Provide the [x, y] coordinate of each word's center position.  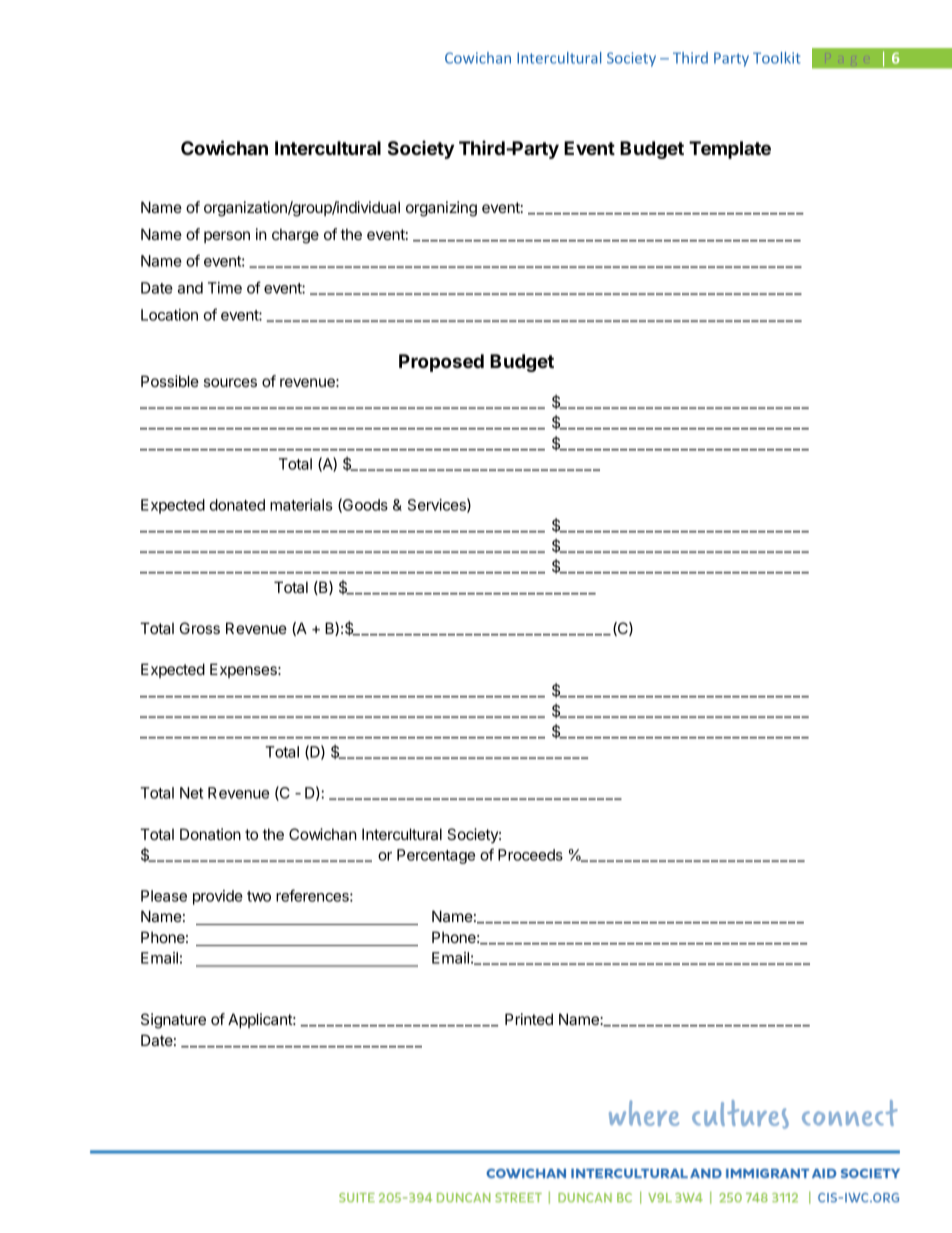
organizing [441, 209]
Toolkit [777, 58]
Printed [529, 1019]
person [227, 237]
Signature [173, 1021]
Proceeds [530, 855]
